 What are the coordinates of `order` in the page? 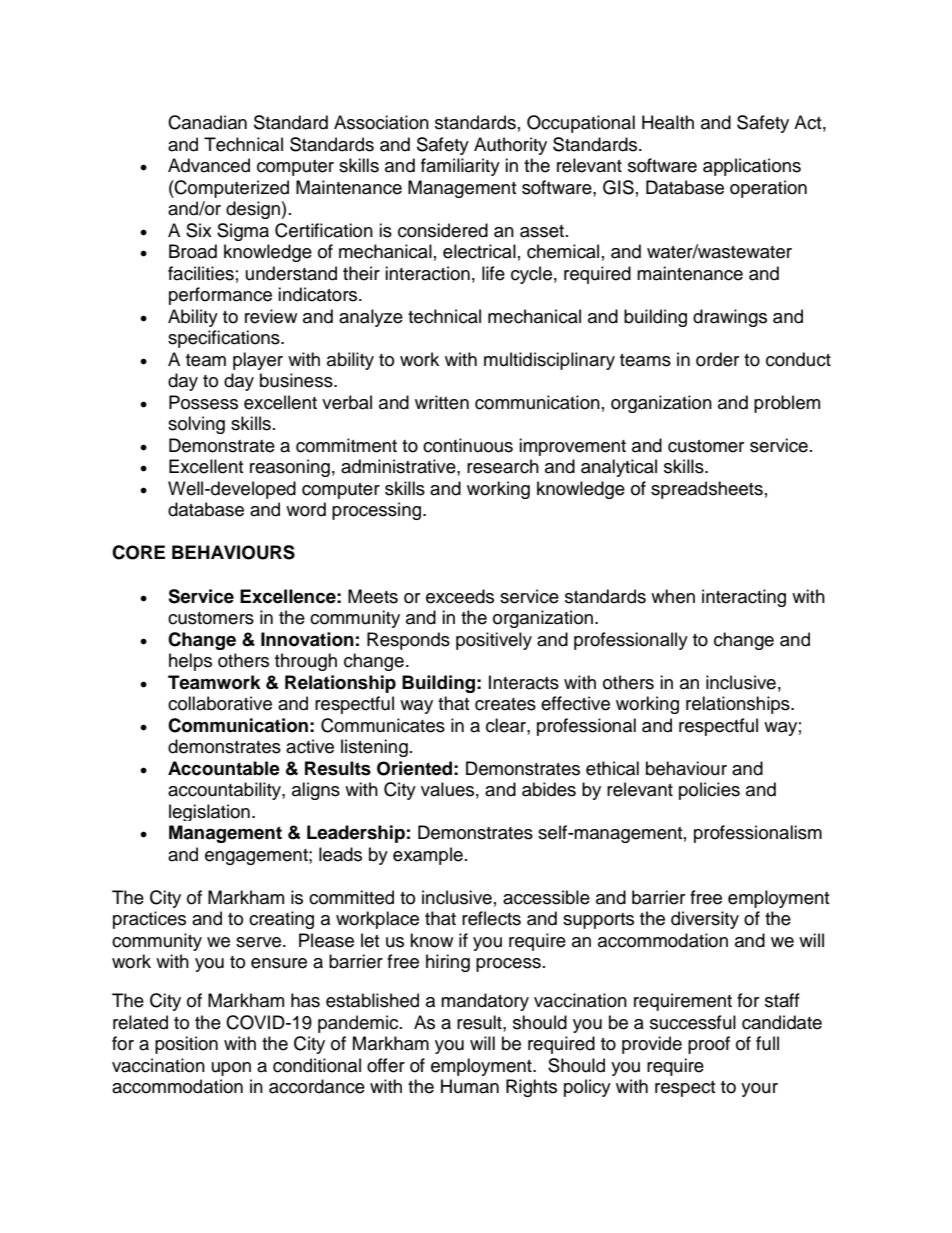 It's located at (717, 359).
